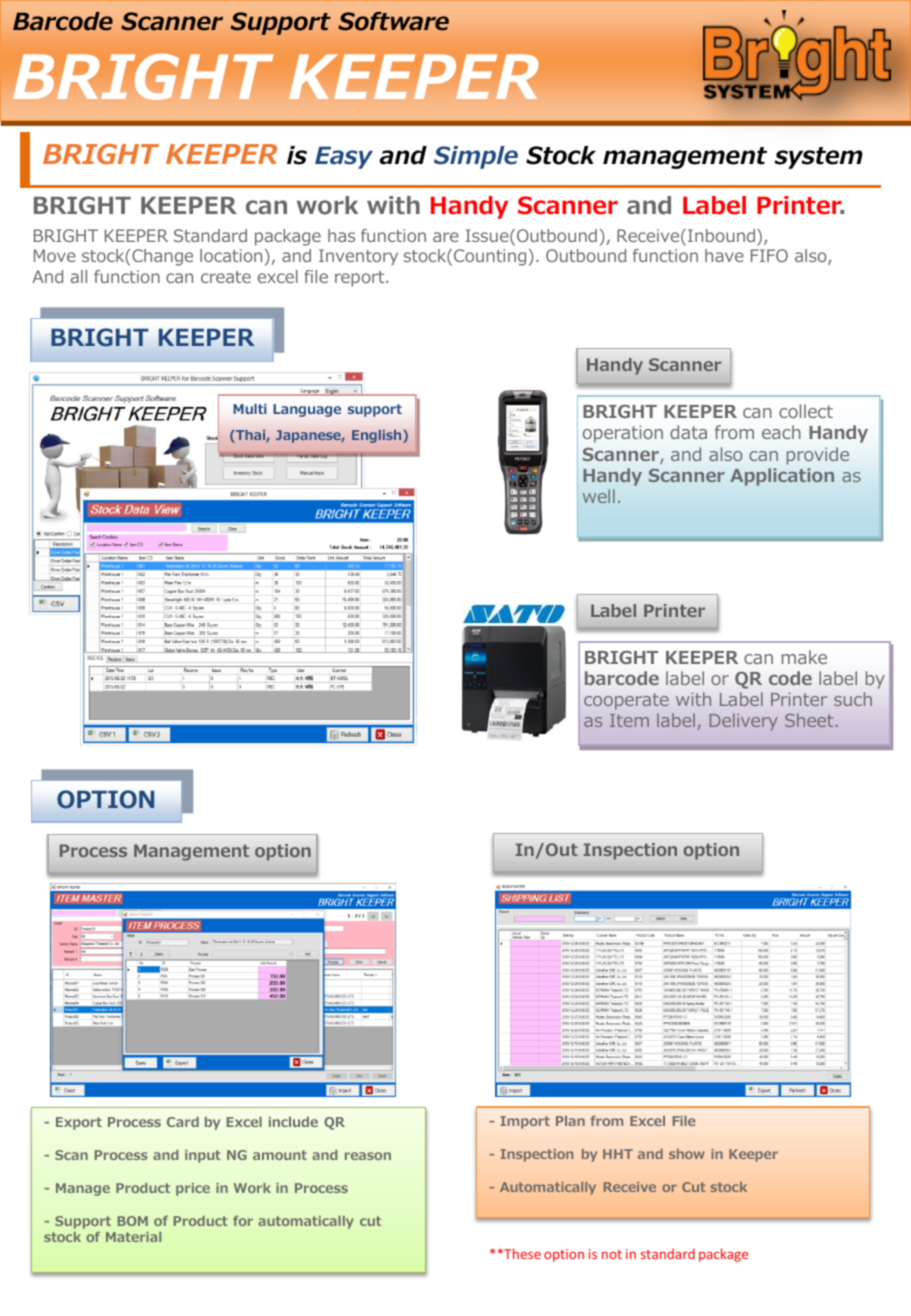 The width and height of the screenshot is (911, 1316). I want to click on make, so click(804, 657).
